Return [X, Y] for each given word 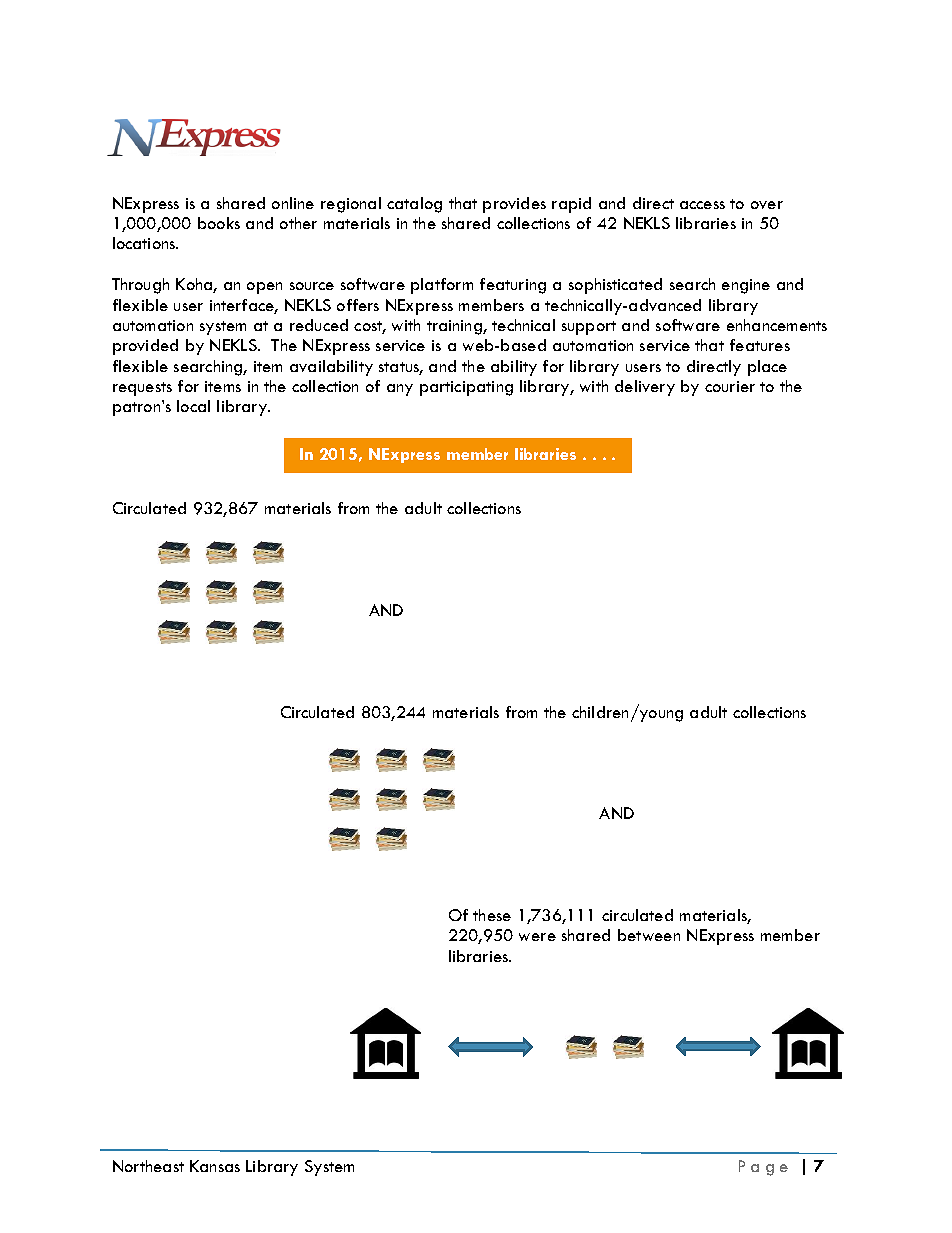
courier [730, 386]
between [649, 935]
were [537, 937]
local [193, 406]
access [702, 205]
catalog [414, 205]
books [219, 223]
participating [466, 388]
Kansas [215, 1166]
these [492, 915]
